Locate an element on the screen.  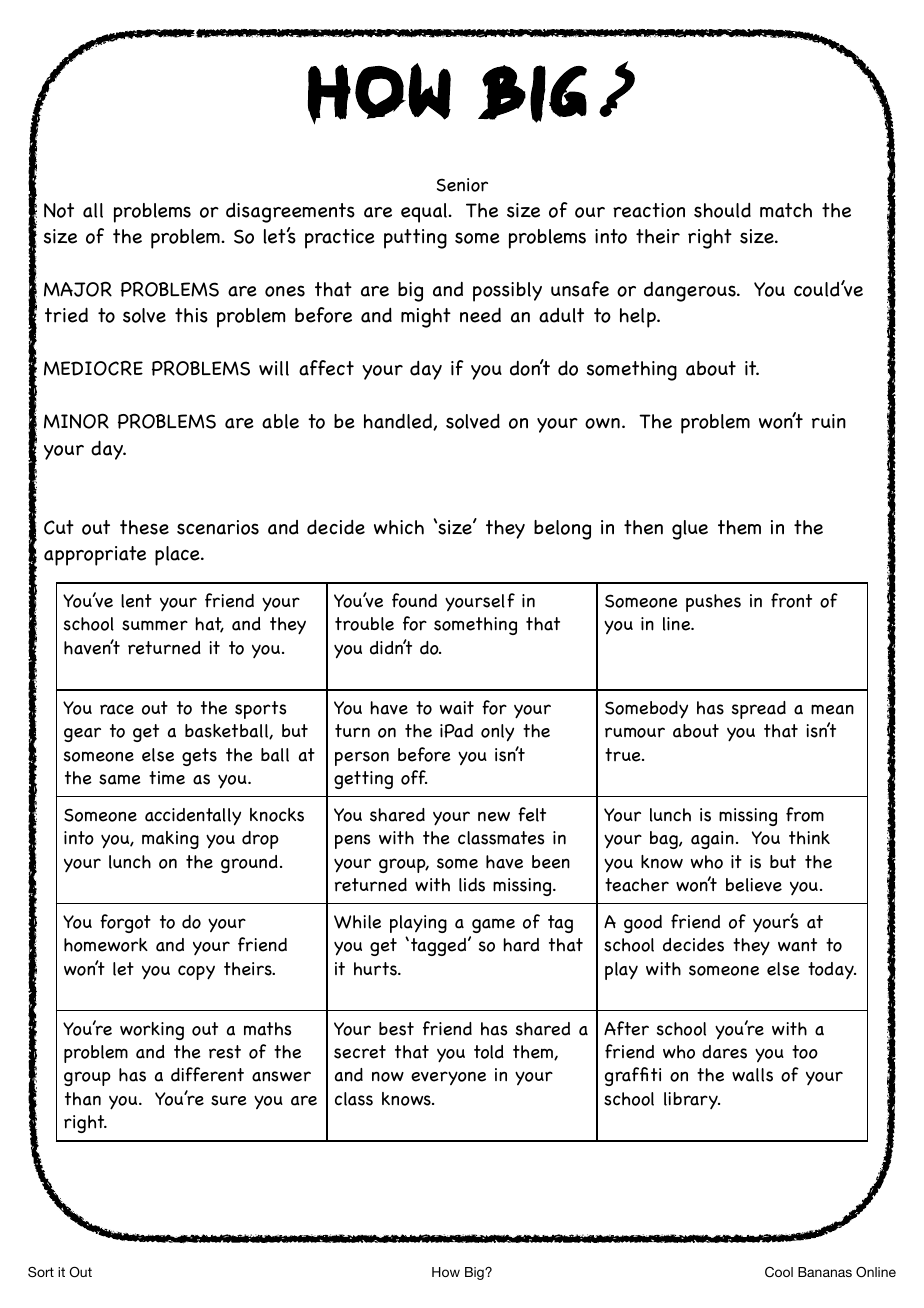
want is located at coordinates (797, 945).
